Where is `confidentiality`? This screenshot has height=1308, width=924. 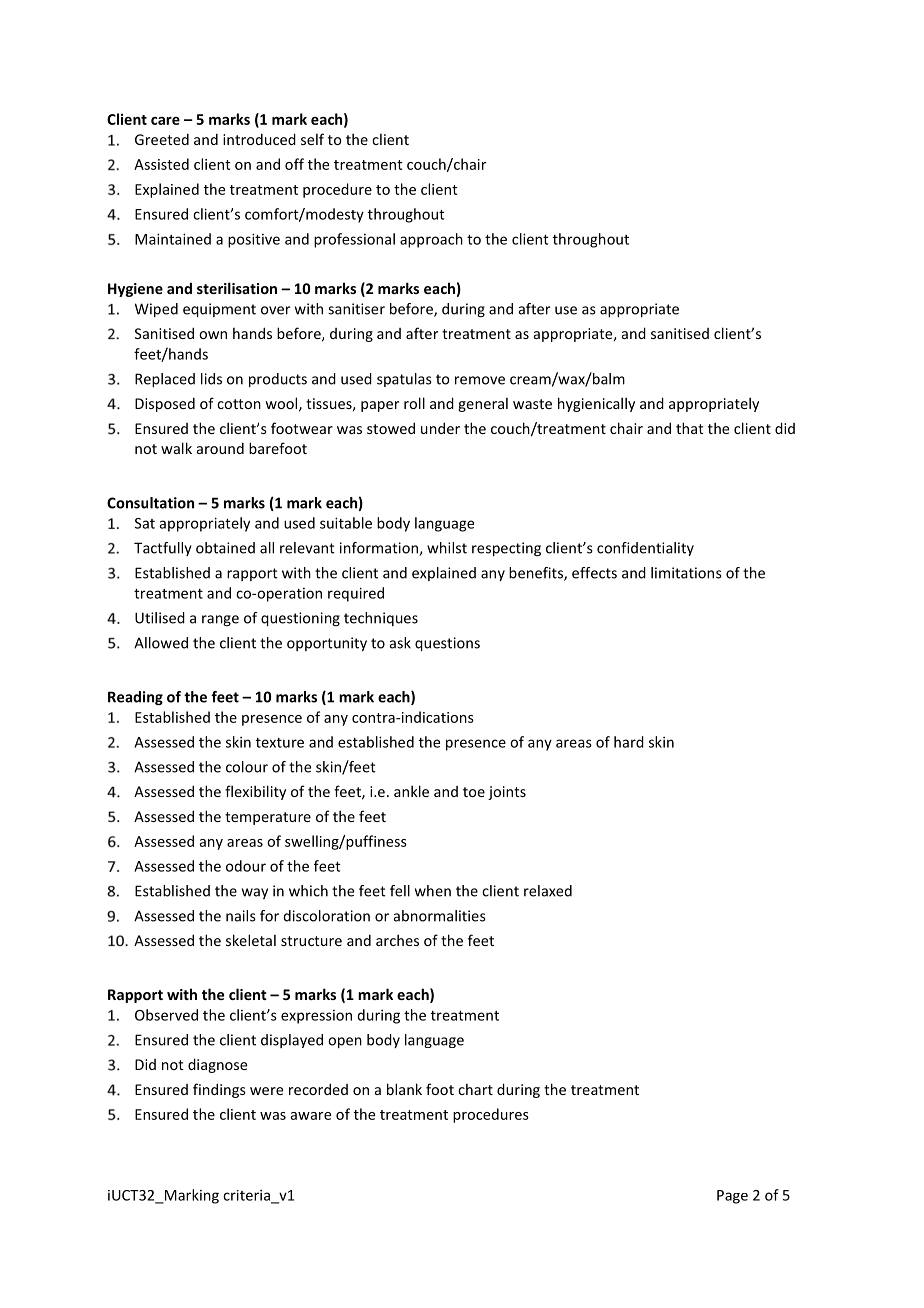 confidentiality is located at coordinates (645, 549).
